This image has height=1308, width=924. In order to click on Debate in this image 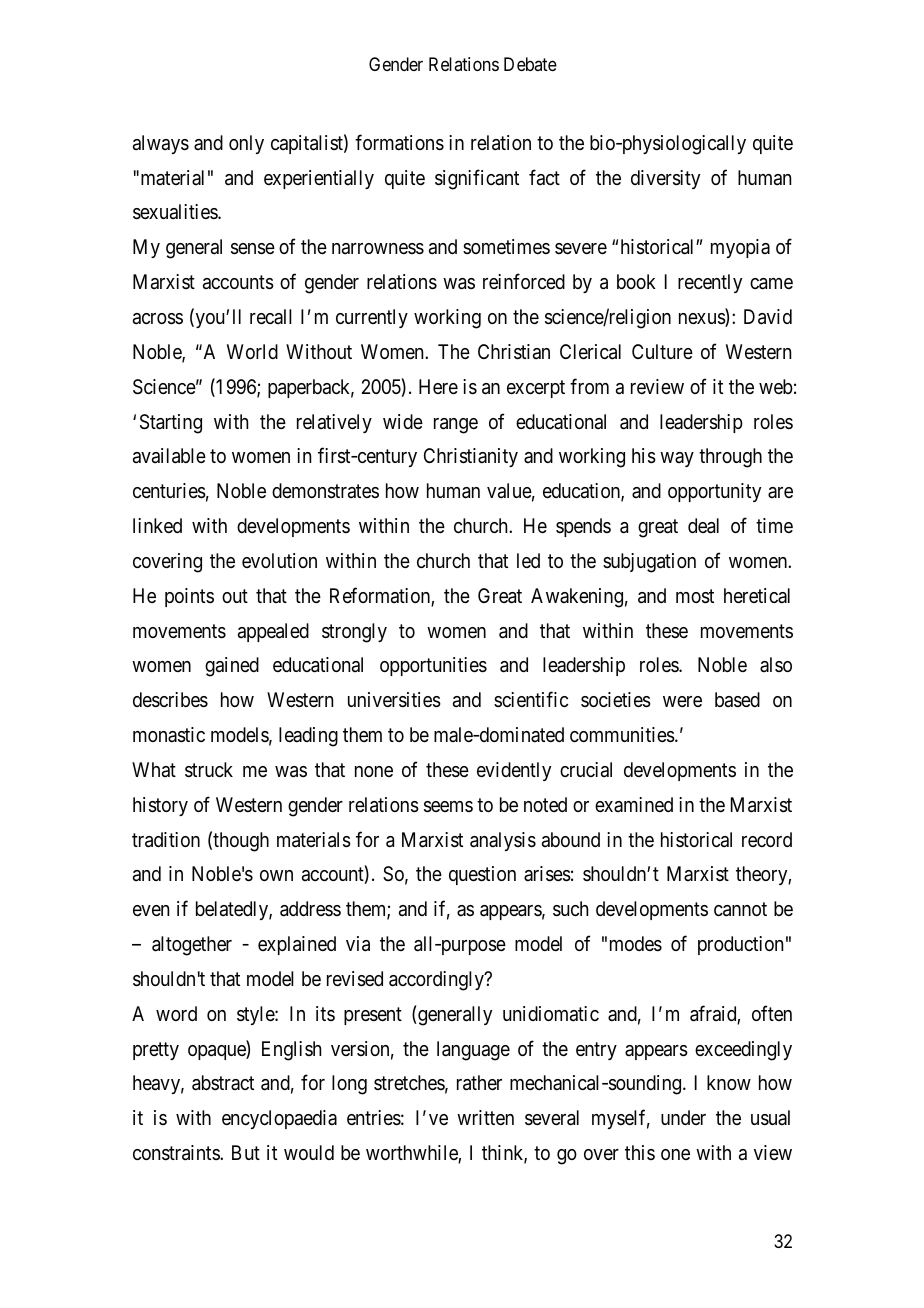, I will do `click(530, 64)`.
